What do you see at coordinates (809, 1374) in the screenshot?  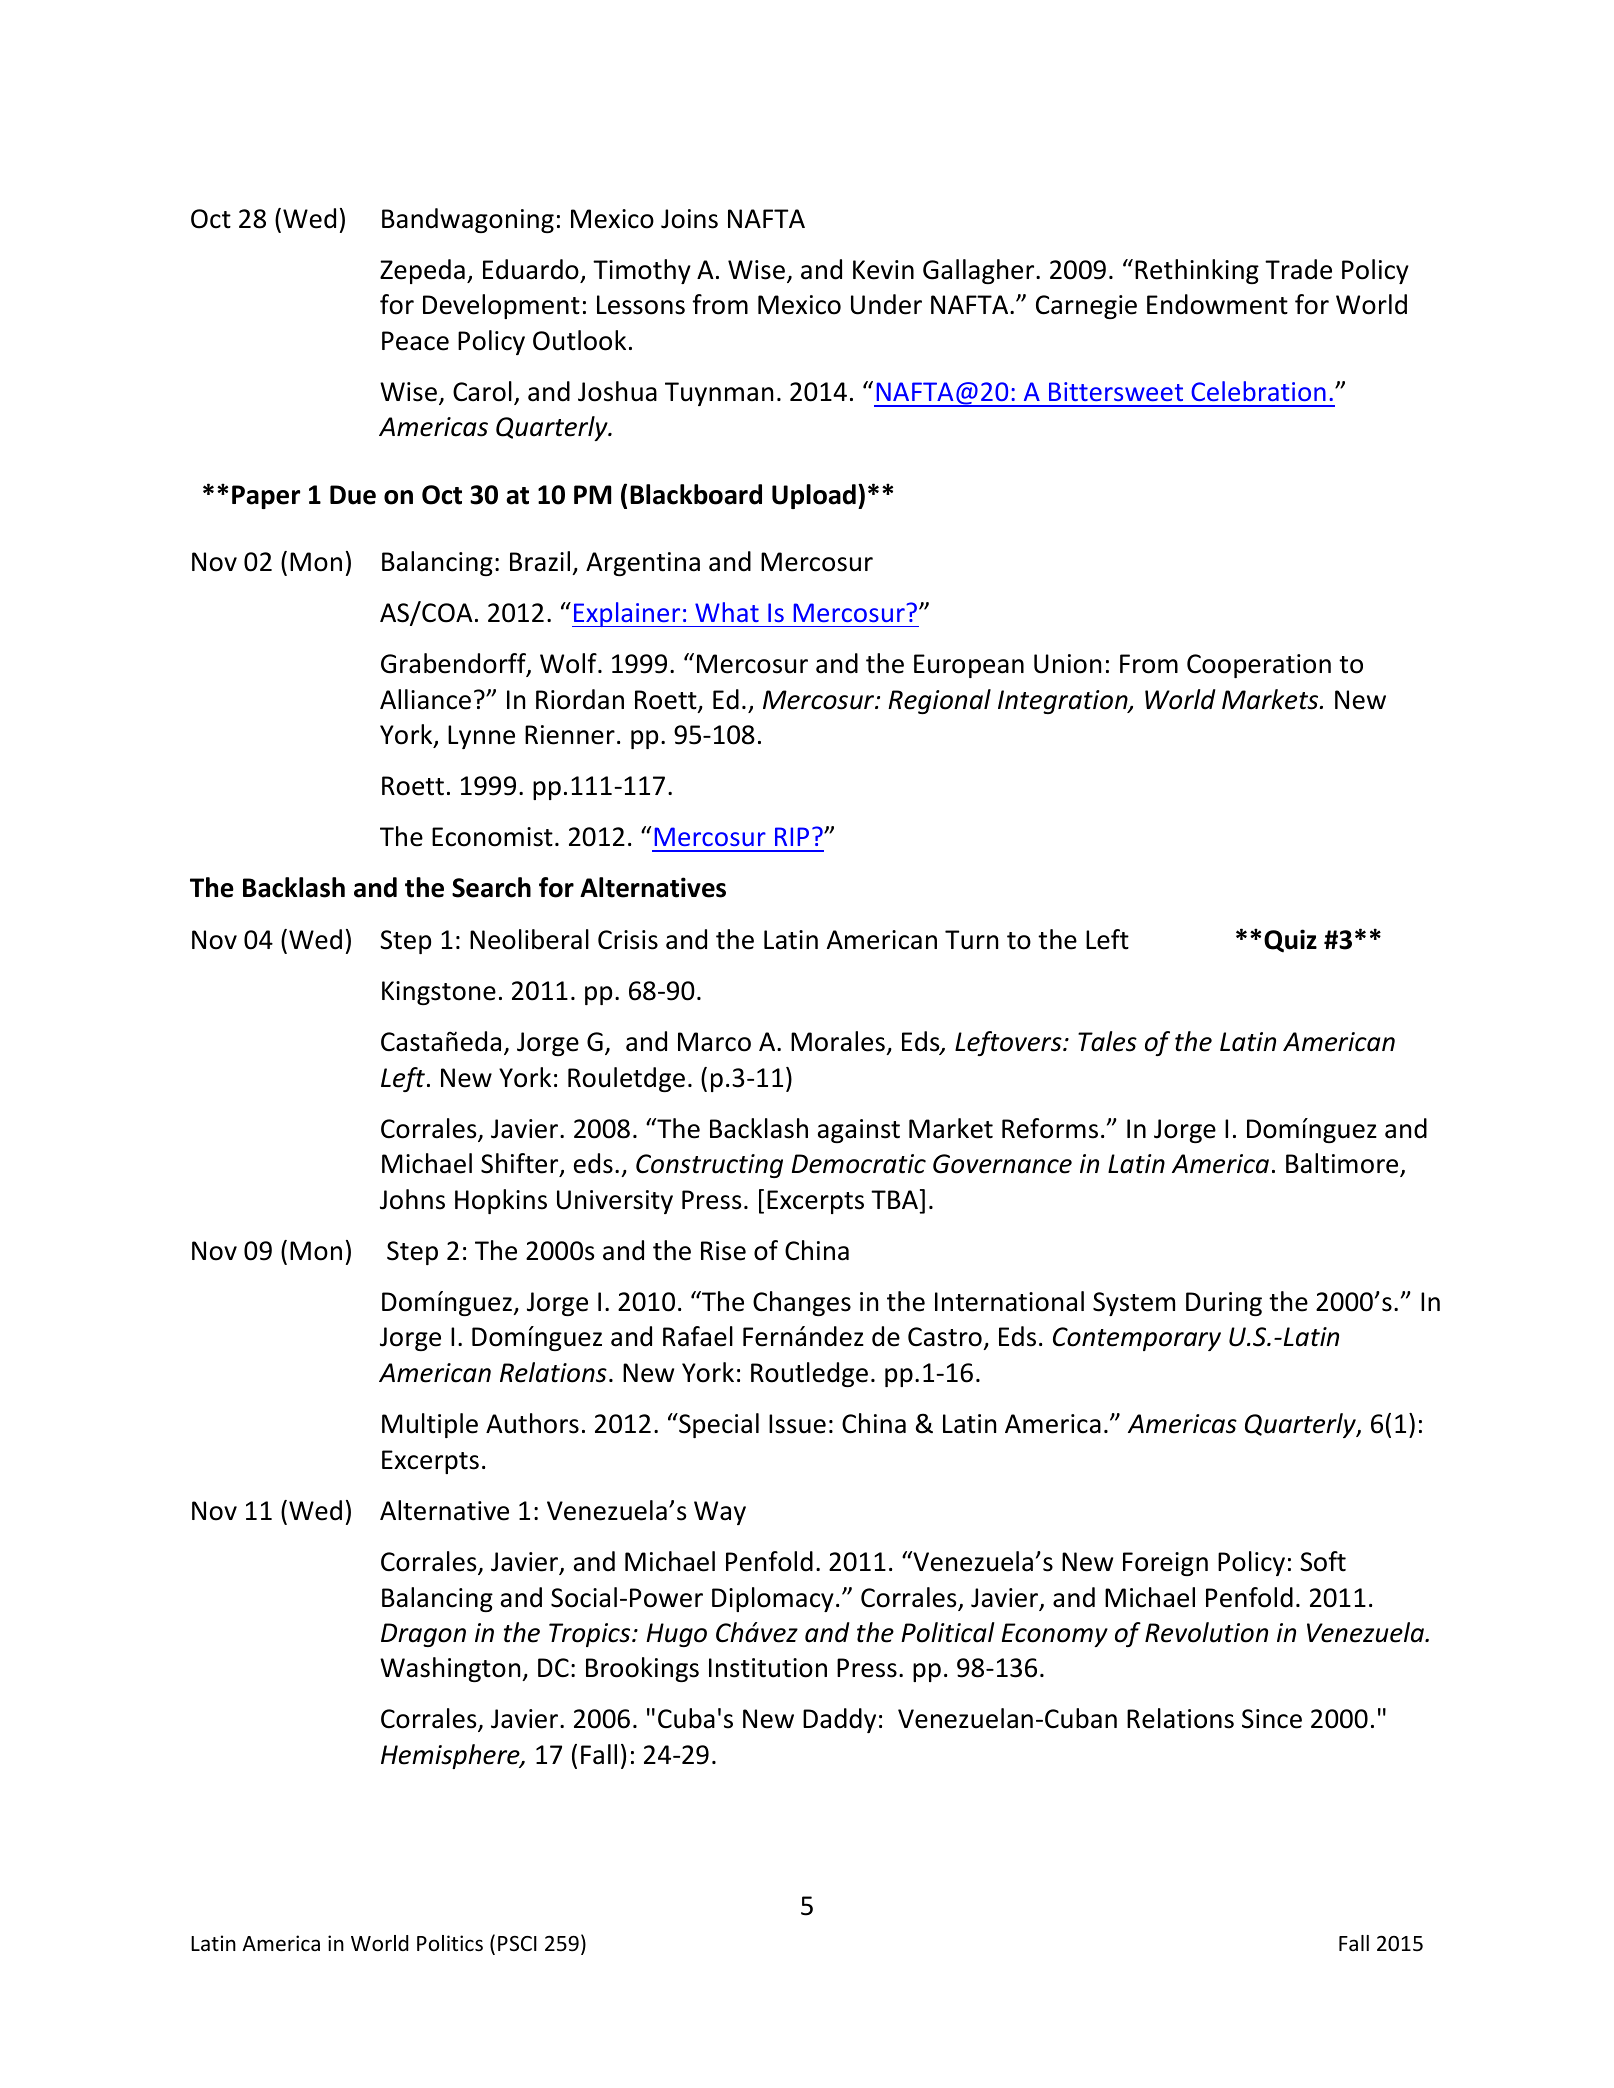 I see `Routledge` at bounding box center [809, 1374].
